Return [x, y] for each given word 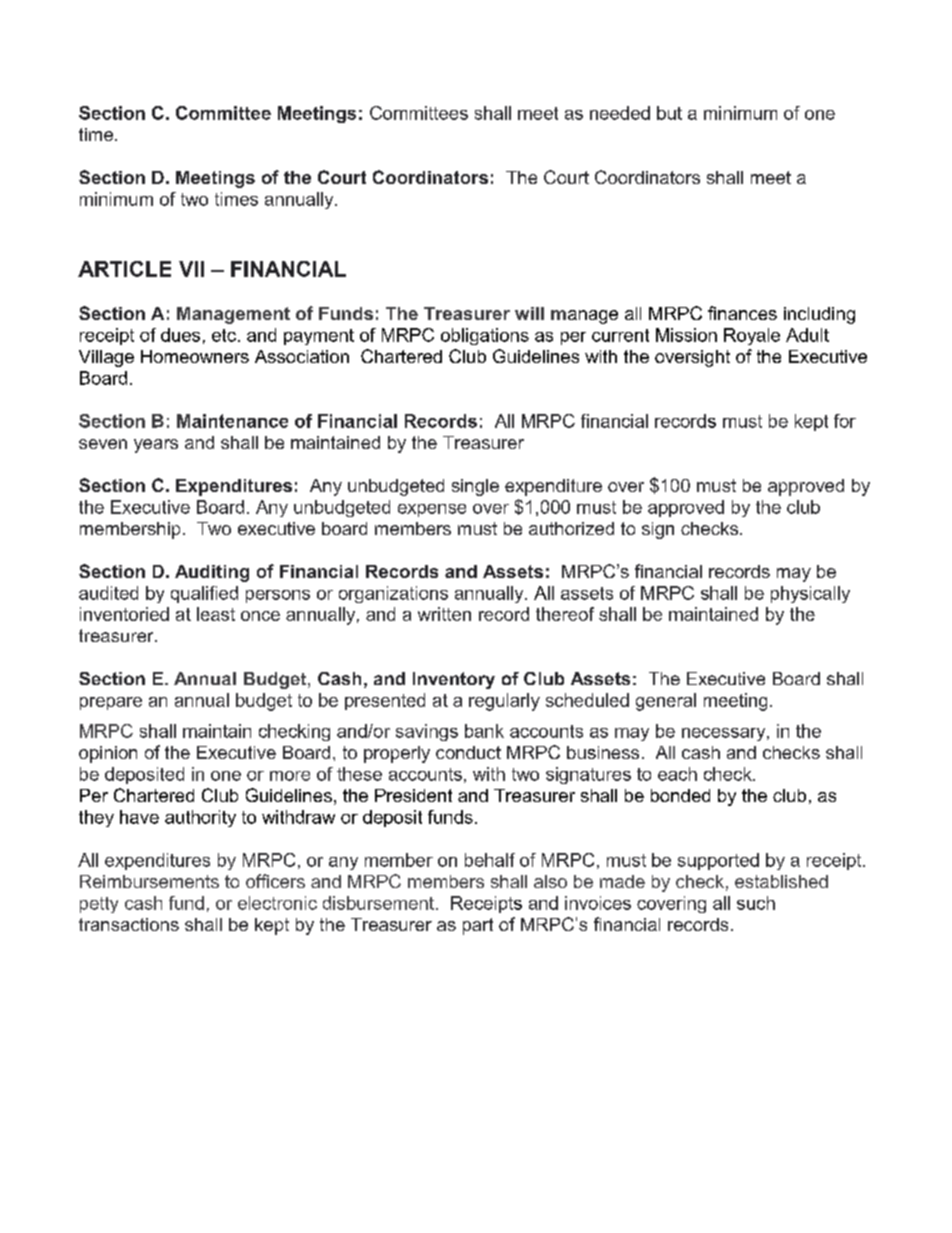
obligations [485, 336]
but [669, 113]
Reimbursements [149, 881]
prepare [111, 703]
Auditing [212, 573]
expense [432, 510]
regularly [504, 702]
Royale [752, 336]
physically [810, 594]
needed [620, 113]
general [666, 702]
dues [180, 335]
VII [191, 269]
